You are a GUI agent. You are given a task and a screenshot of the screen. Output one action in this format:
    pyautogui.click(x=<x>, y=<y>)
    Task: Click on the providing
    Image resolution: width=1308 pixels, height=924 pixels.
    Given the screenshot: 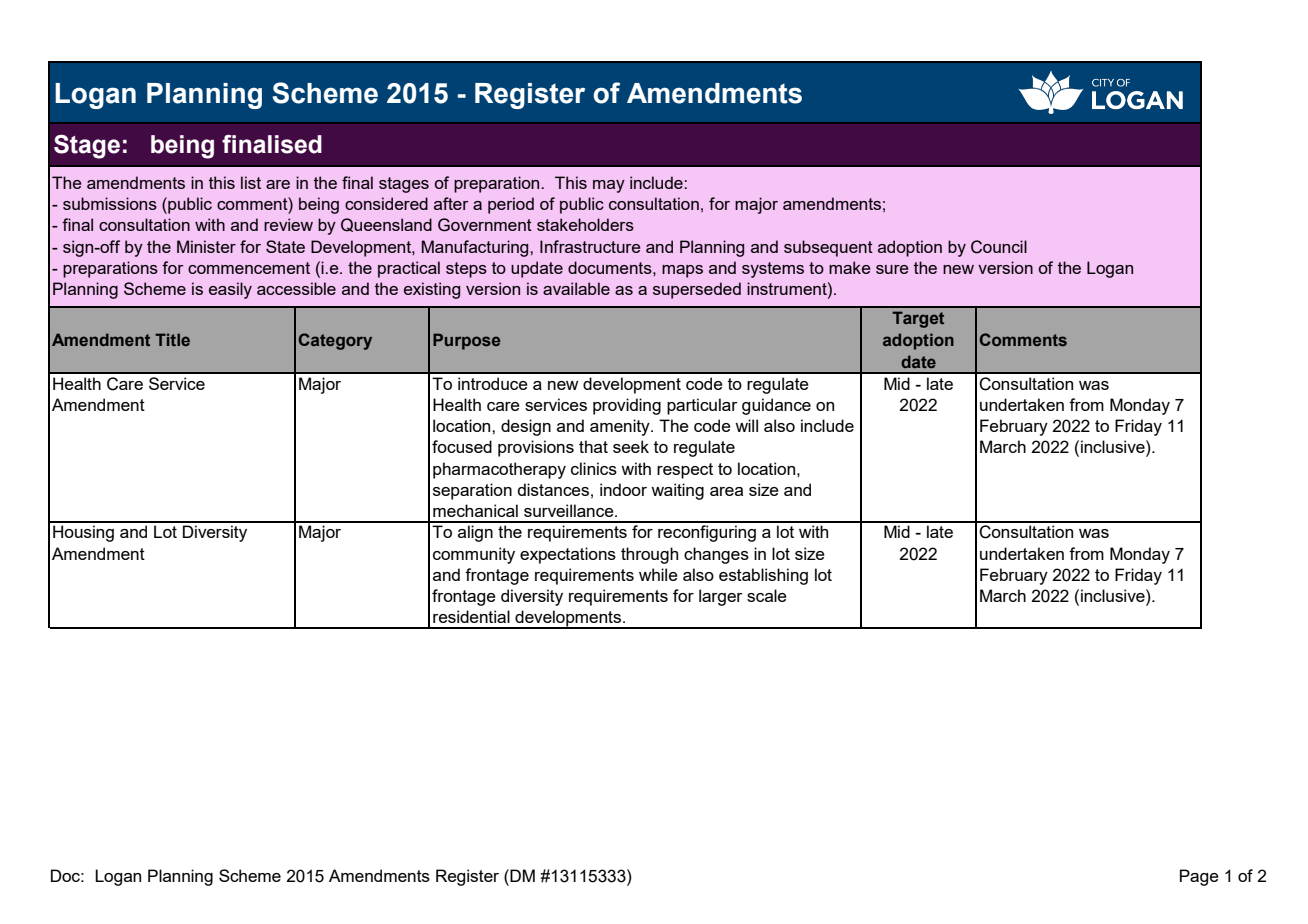 What is the action you would take?
    pyautogui.click(x=627, y=406)
